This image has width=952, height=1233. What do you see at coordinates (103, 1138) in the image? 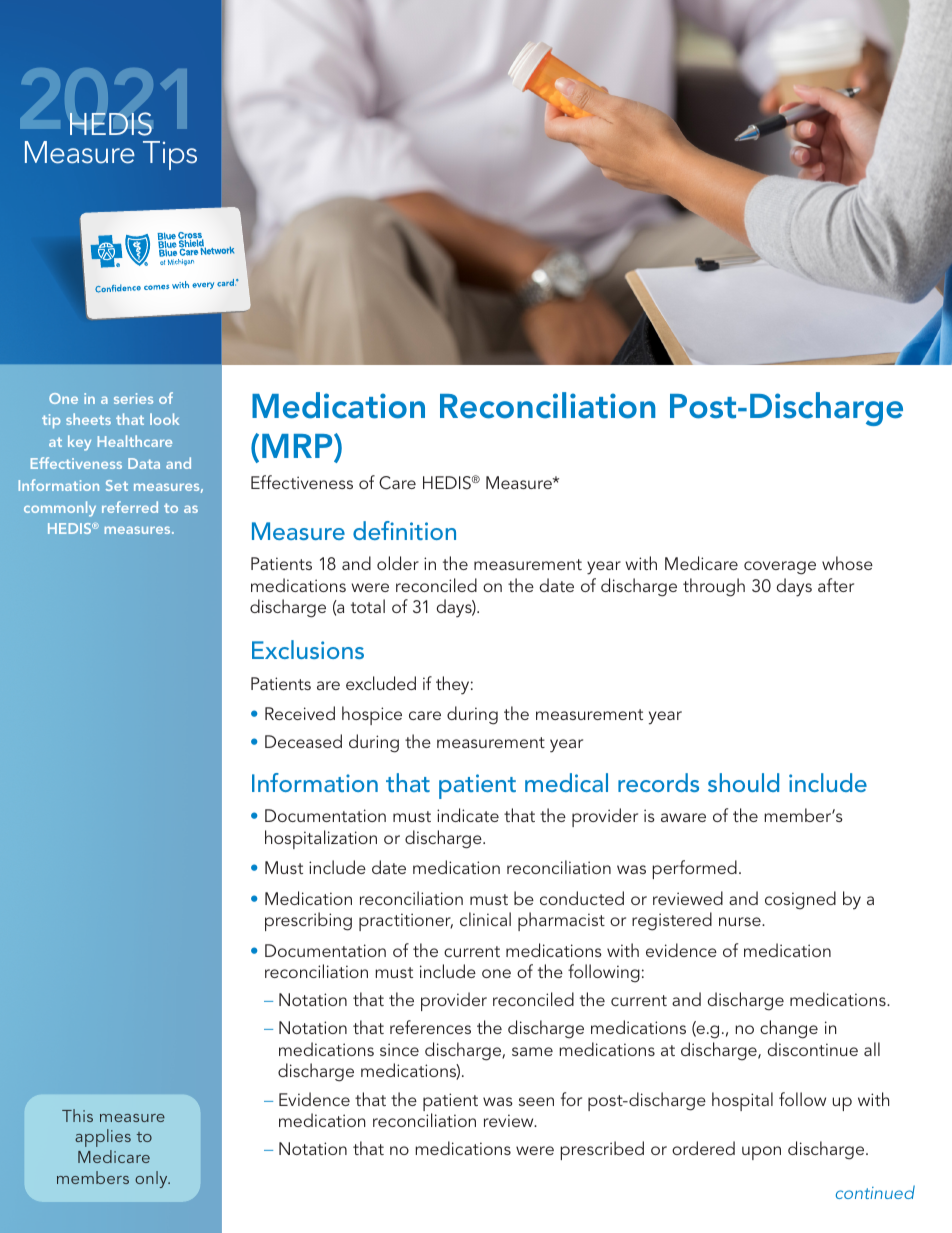
I see `applies` at bounding box center [103, 1138].
